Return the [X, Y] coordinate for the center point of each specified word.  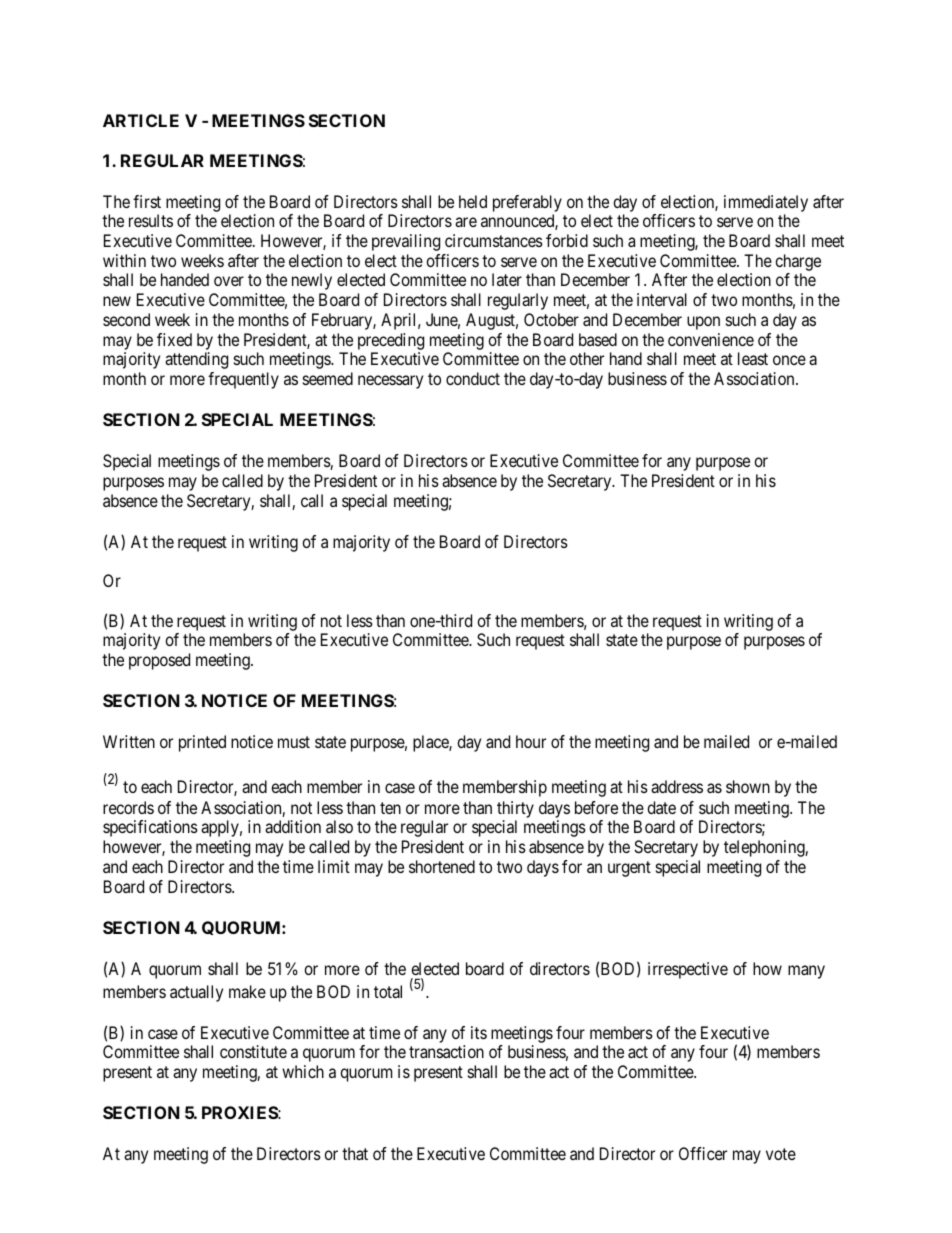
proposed [159, 661]
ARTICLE [141, 120]
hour [531, 741]
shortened [442, 866]
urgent [629, 869]
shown [748, 786]
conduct [473, 378]
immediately [766, 203]
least [753, 358]
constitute [253, 1051]
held [473, 201]
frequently [243, 380]
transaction [446, 1051]
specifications [150, 828]
